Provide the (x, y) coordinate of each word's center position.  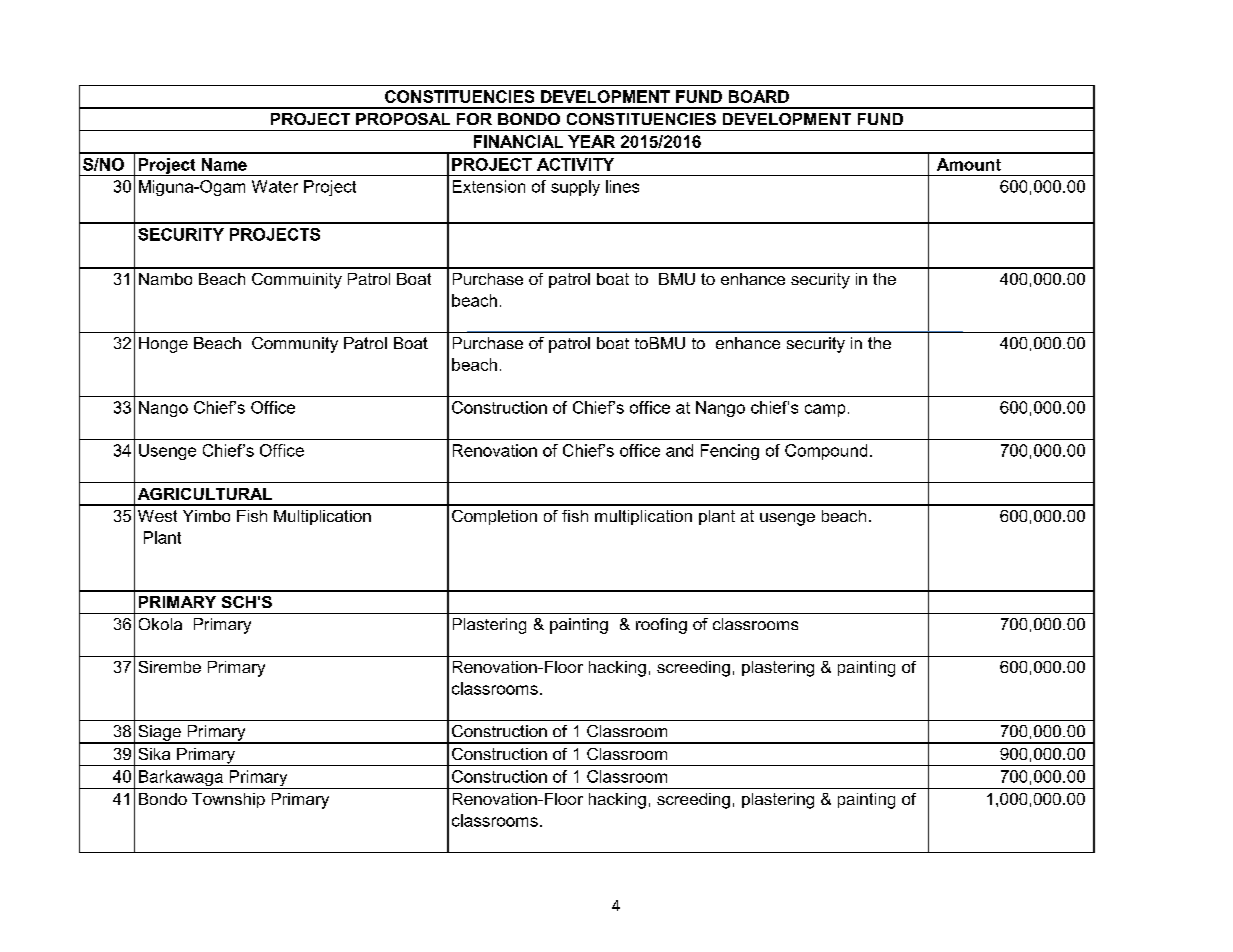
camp (825, 410)
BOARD (759, 96)
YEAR (591, 141)
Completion (494, 517)
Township (228, 800)
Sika (154, 754)
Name (224, 164)
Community (295, 345)
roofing (661, 626)
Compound (826, 452)
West (157, 516)
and (679, 450)
